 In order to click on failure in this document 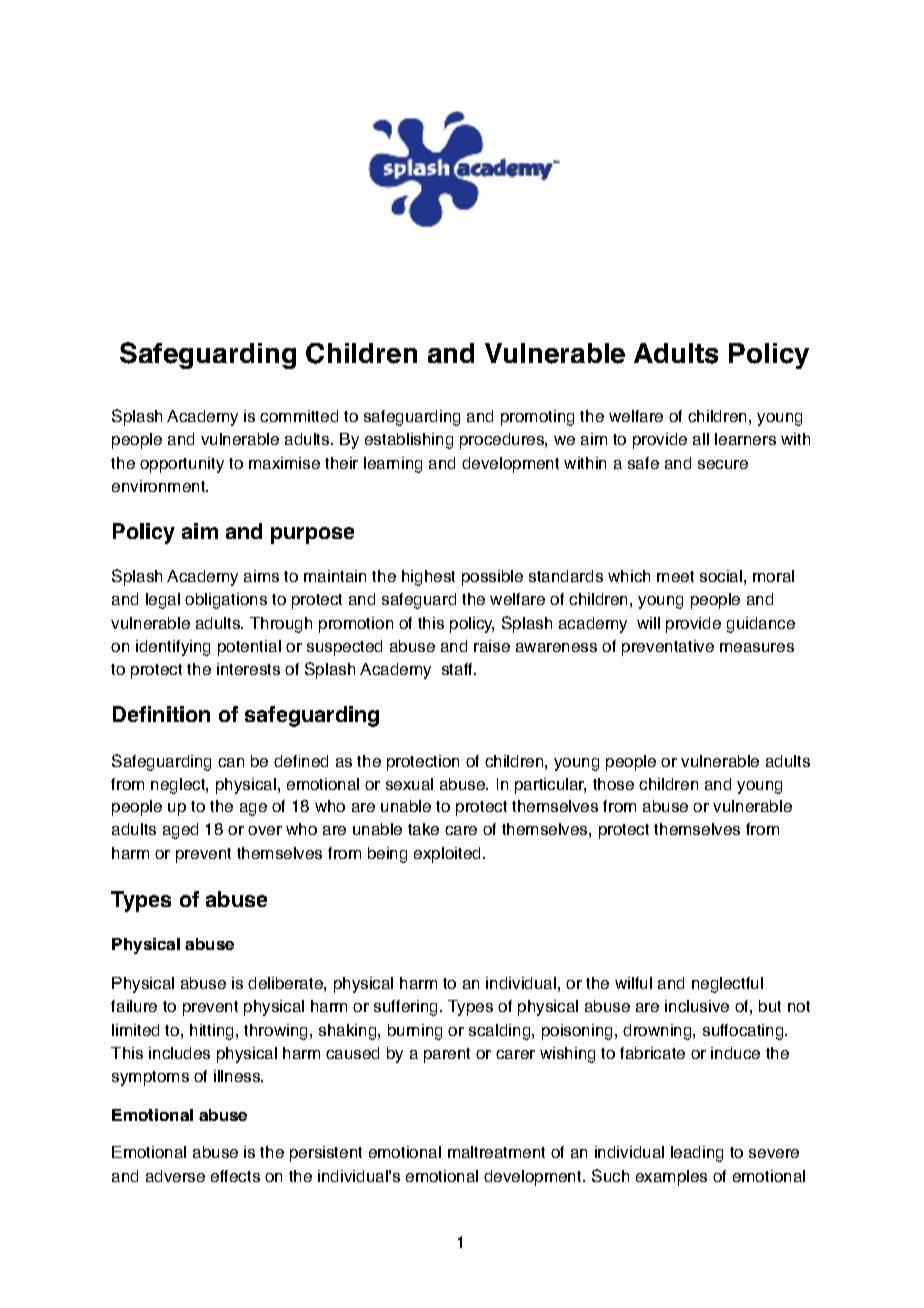, I will do `click(134, 1006)`.
